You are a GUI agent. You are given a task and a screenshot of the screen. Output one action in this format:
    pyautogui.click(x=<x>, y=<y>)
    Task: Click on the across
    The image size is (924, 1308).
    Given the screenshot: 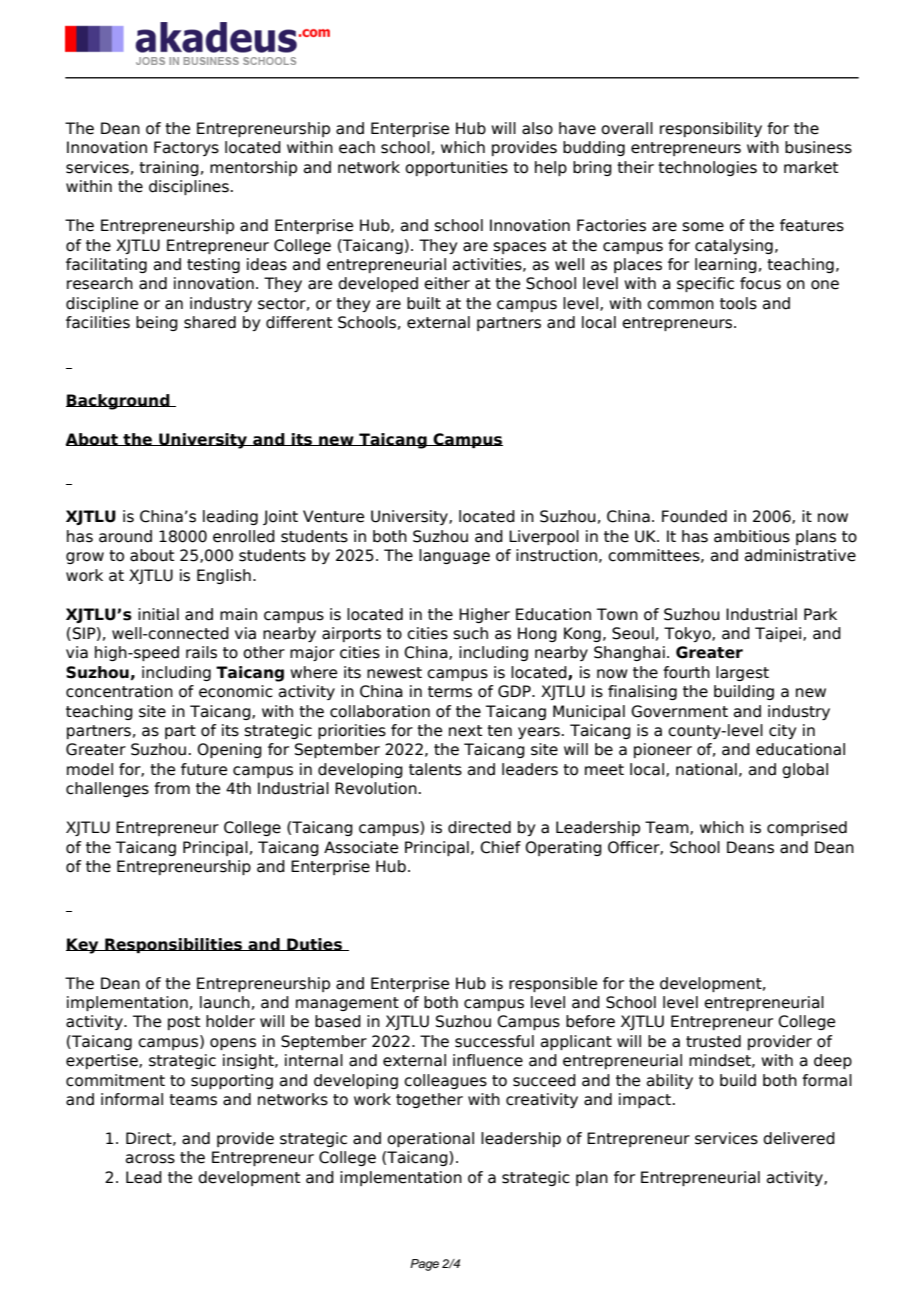 What is the action you would take?
    pyautogui.click(x=150, y=1159)
